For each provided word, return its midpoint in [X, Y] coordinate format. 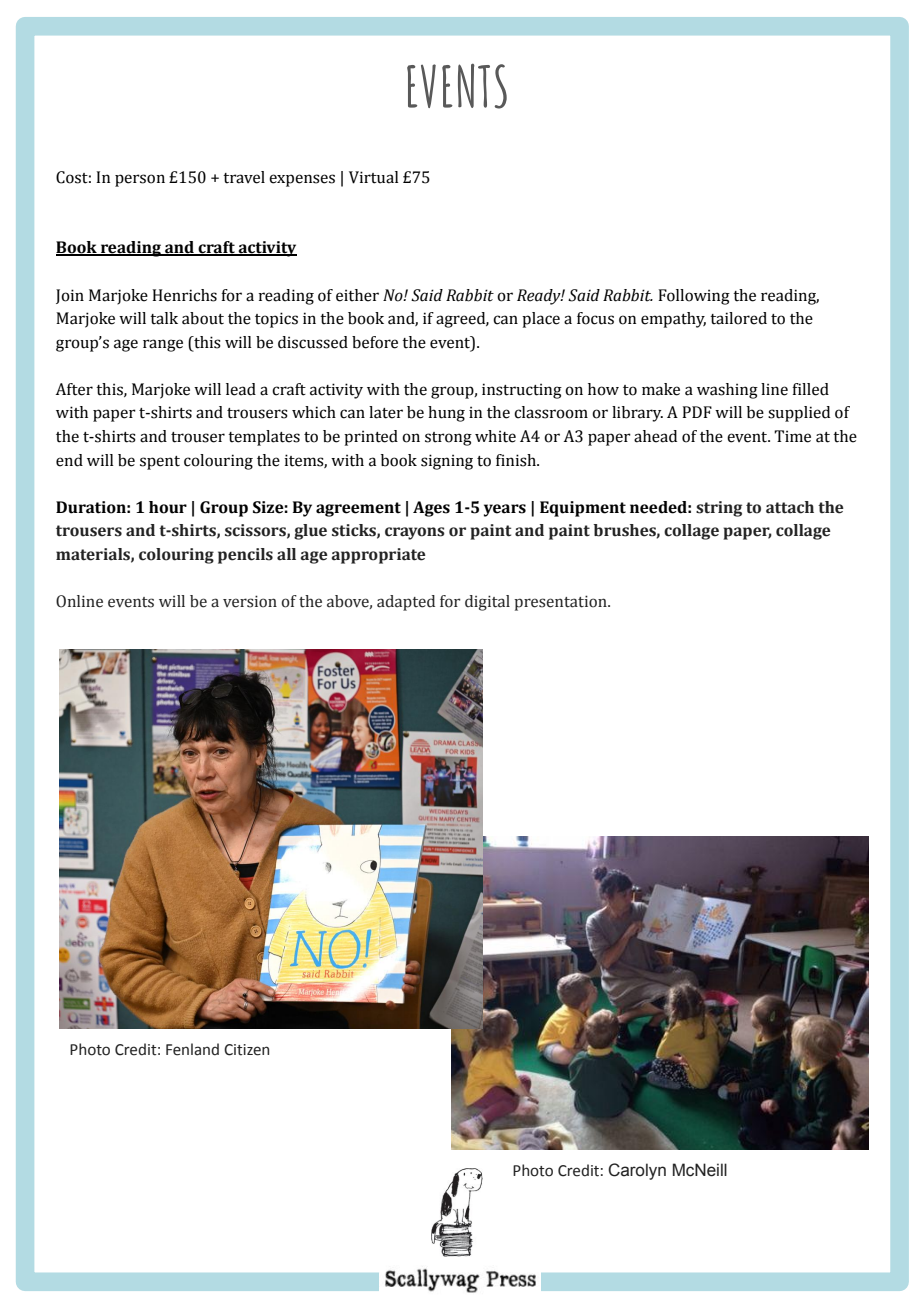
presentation [561, 603]
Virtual [373, 177]
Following [694, 297]
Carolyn [637, 1171]
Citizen [246, 1050]
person [140, 180]
